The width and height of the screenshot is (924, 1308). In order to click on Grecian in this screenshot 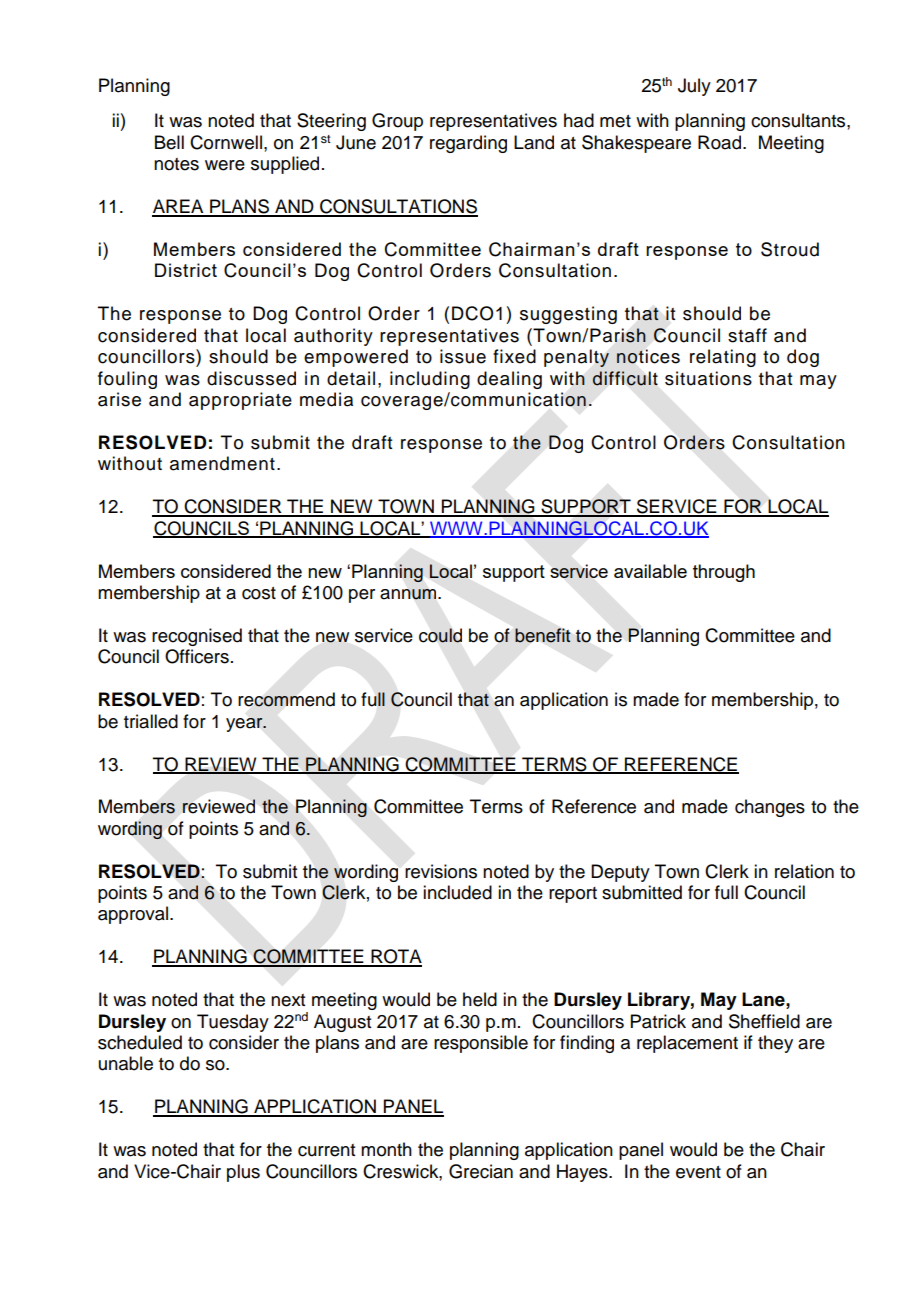, I will do `click(481, 1171)`.
